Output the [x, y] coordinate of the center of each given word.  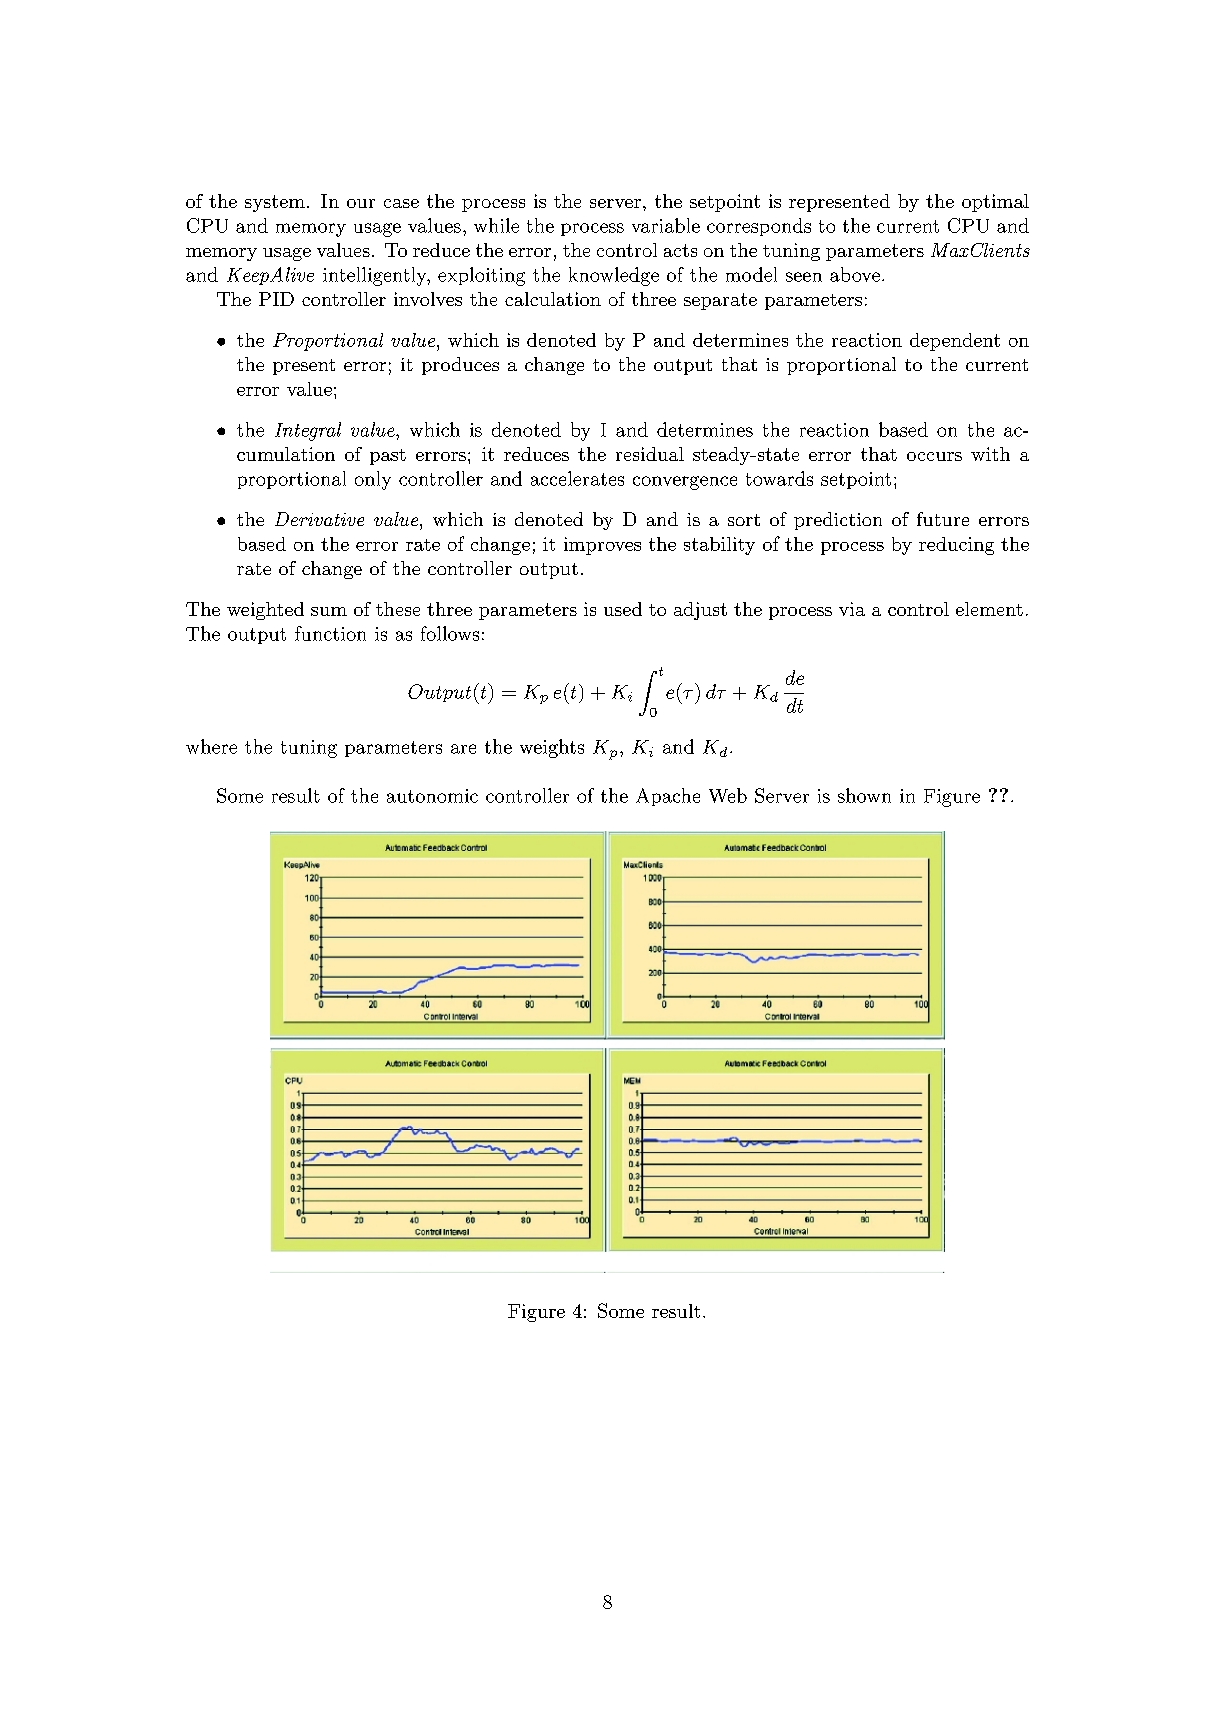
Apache [668, 797]
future [943, 519]
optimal [995, 203]
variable [666, 225]
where [211, 746]
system [275, 203]
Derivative [319, 519]
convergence [685, 483]
